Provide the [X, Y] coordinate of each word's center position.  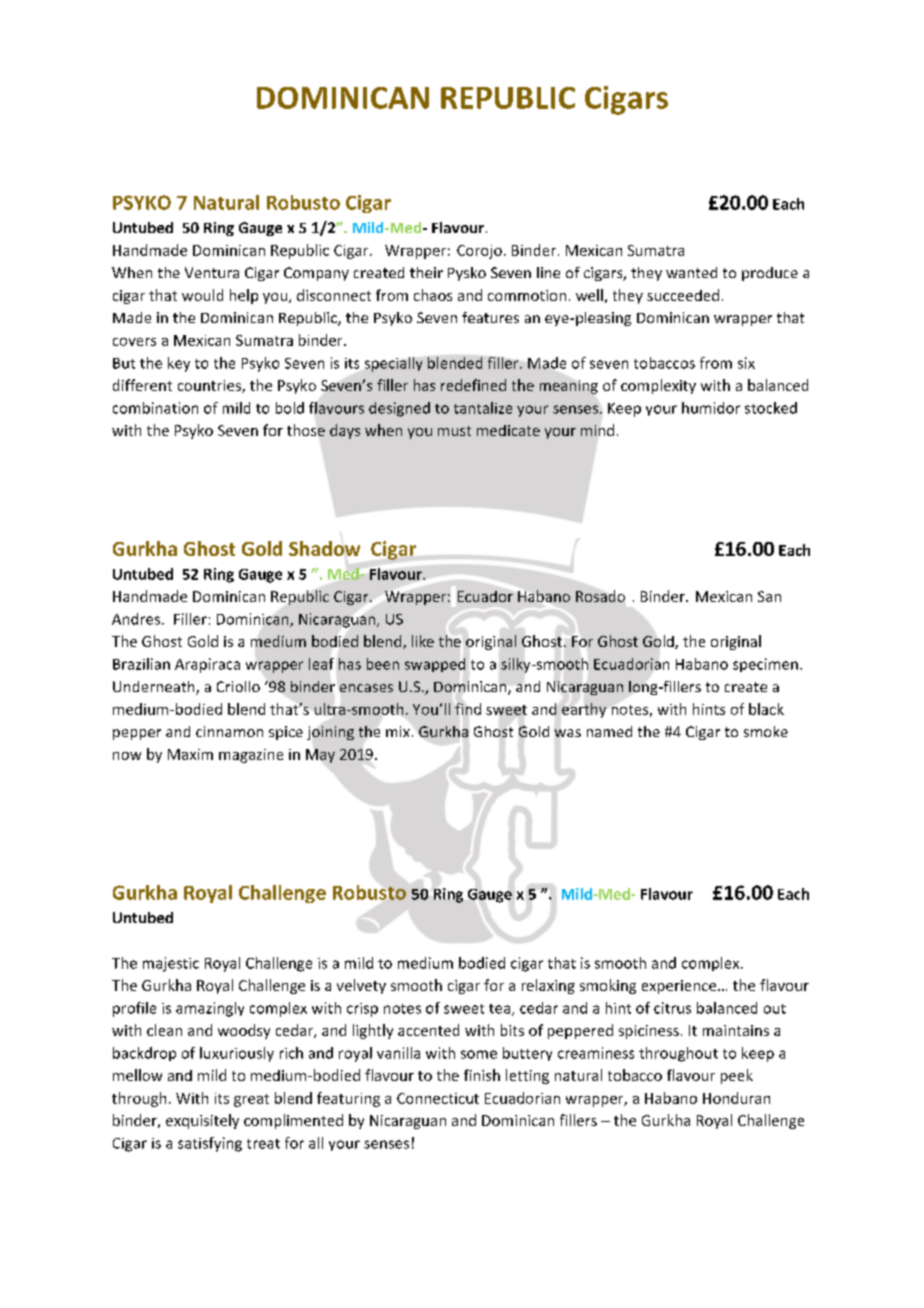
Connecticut [438, 1098]
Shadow [324, 548]
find [468, 709]
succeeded [683, 295]
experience [680, 987]
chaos [433, 295]
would [202, 295]
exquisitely [202, 1121]
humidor [711, 408]
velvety [361, 986]
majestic [171, 964]
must [454, 431]
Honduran [736, 1098]
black [766, 709]
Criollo [238, 686]
